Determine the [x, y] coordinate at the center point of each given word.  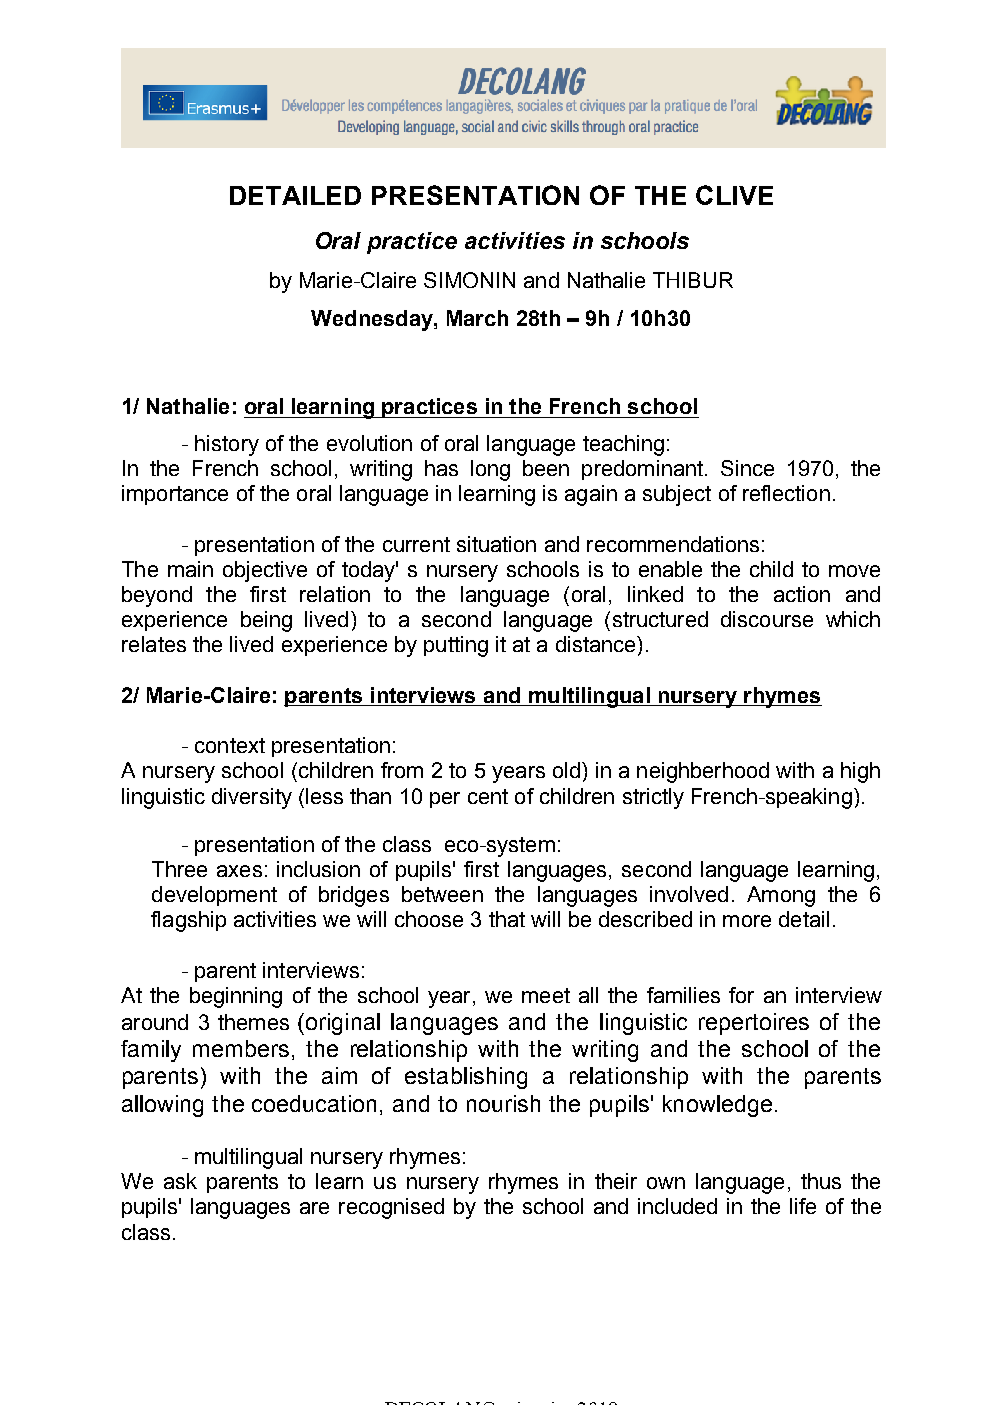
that [507, 919]
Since [747, 468]
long [490, 470]
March [477, 318]
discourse [767, 619]
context [230, 745]
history [227, 445]
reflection [786, 493]
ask [180, 1181]
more [747, 921]
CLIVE [734, 195]
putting [456, 646]
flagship [188, 921]
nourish [503, 1103]
